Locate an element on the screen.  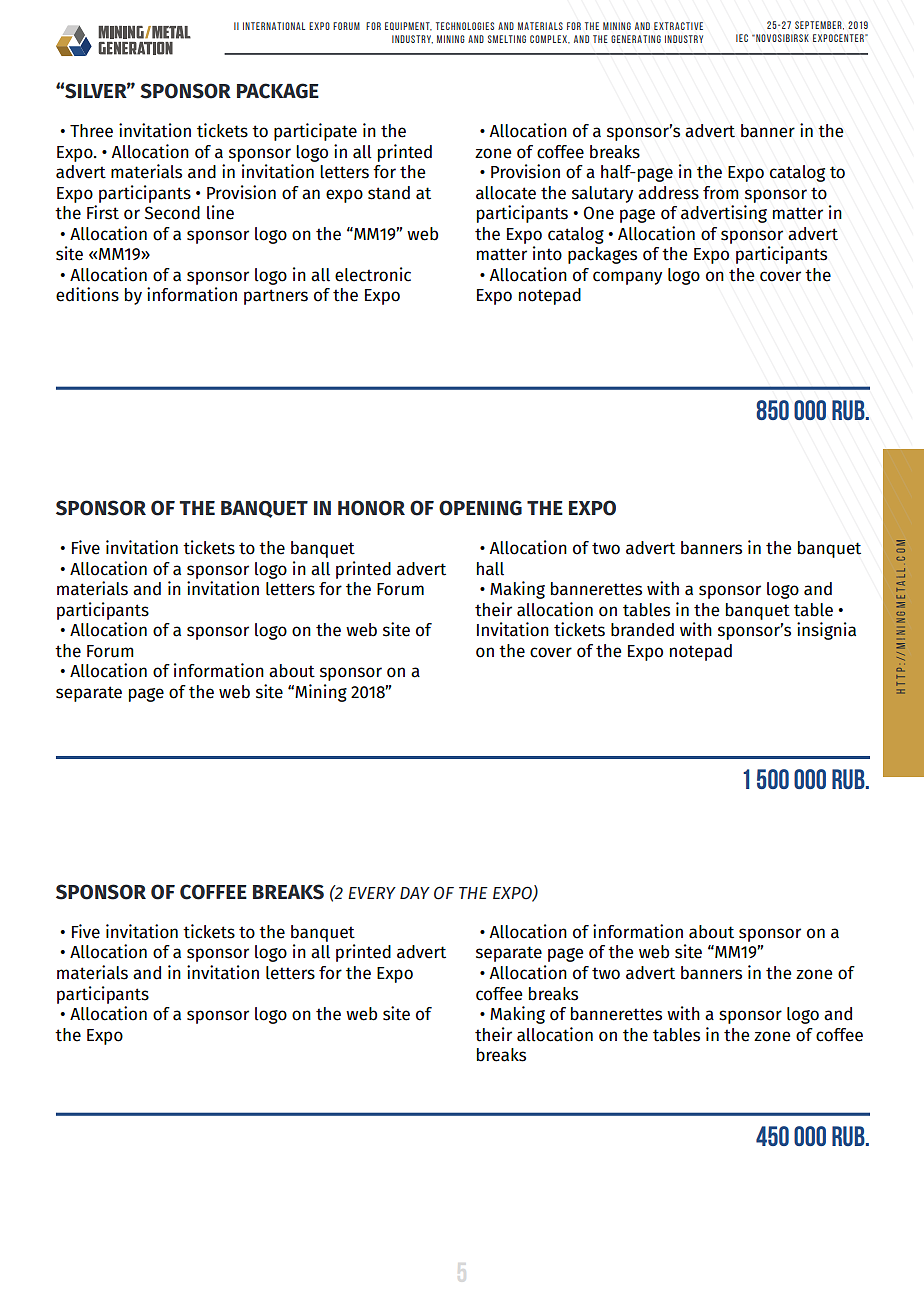
insignia is located at coordinates (826, 631).
